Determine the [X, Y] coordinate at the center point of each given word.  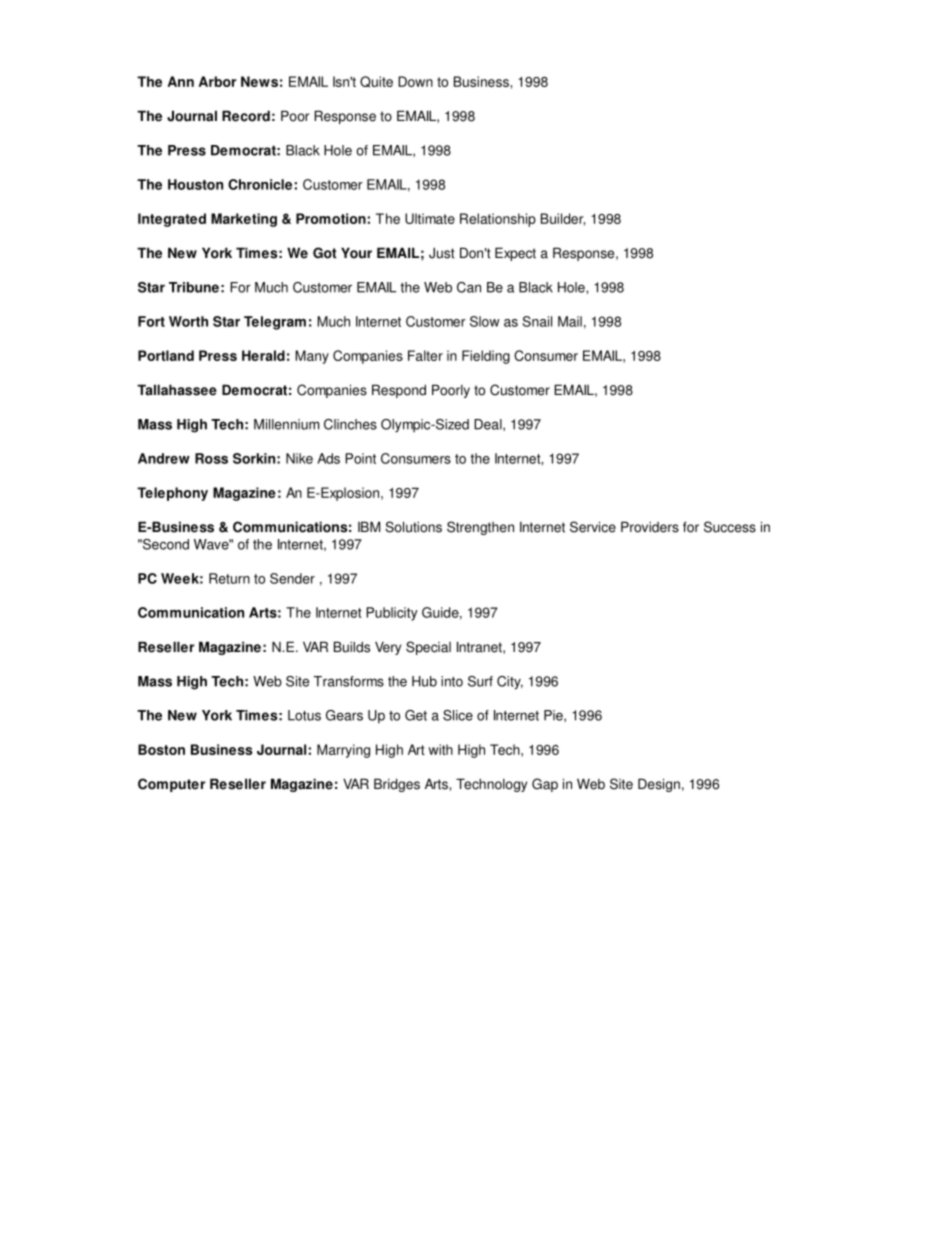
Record [246, 116]
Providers [650, 527]
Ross [211, 458]
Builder [563, 219]
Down [415, 81]
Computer [171, 785]
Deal [489, 424]
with [440, 749]
